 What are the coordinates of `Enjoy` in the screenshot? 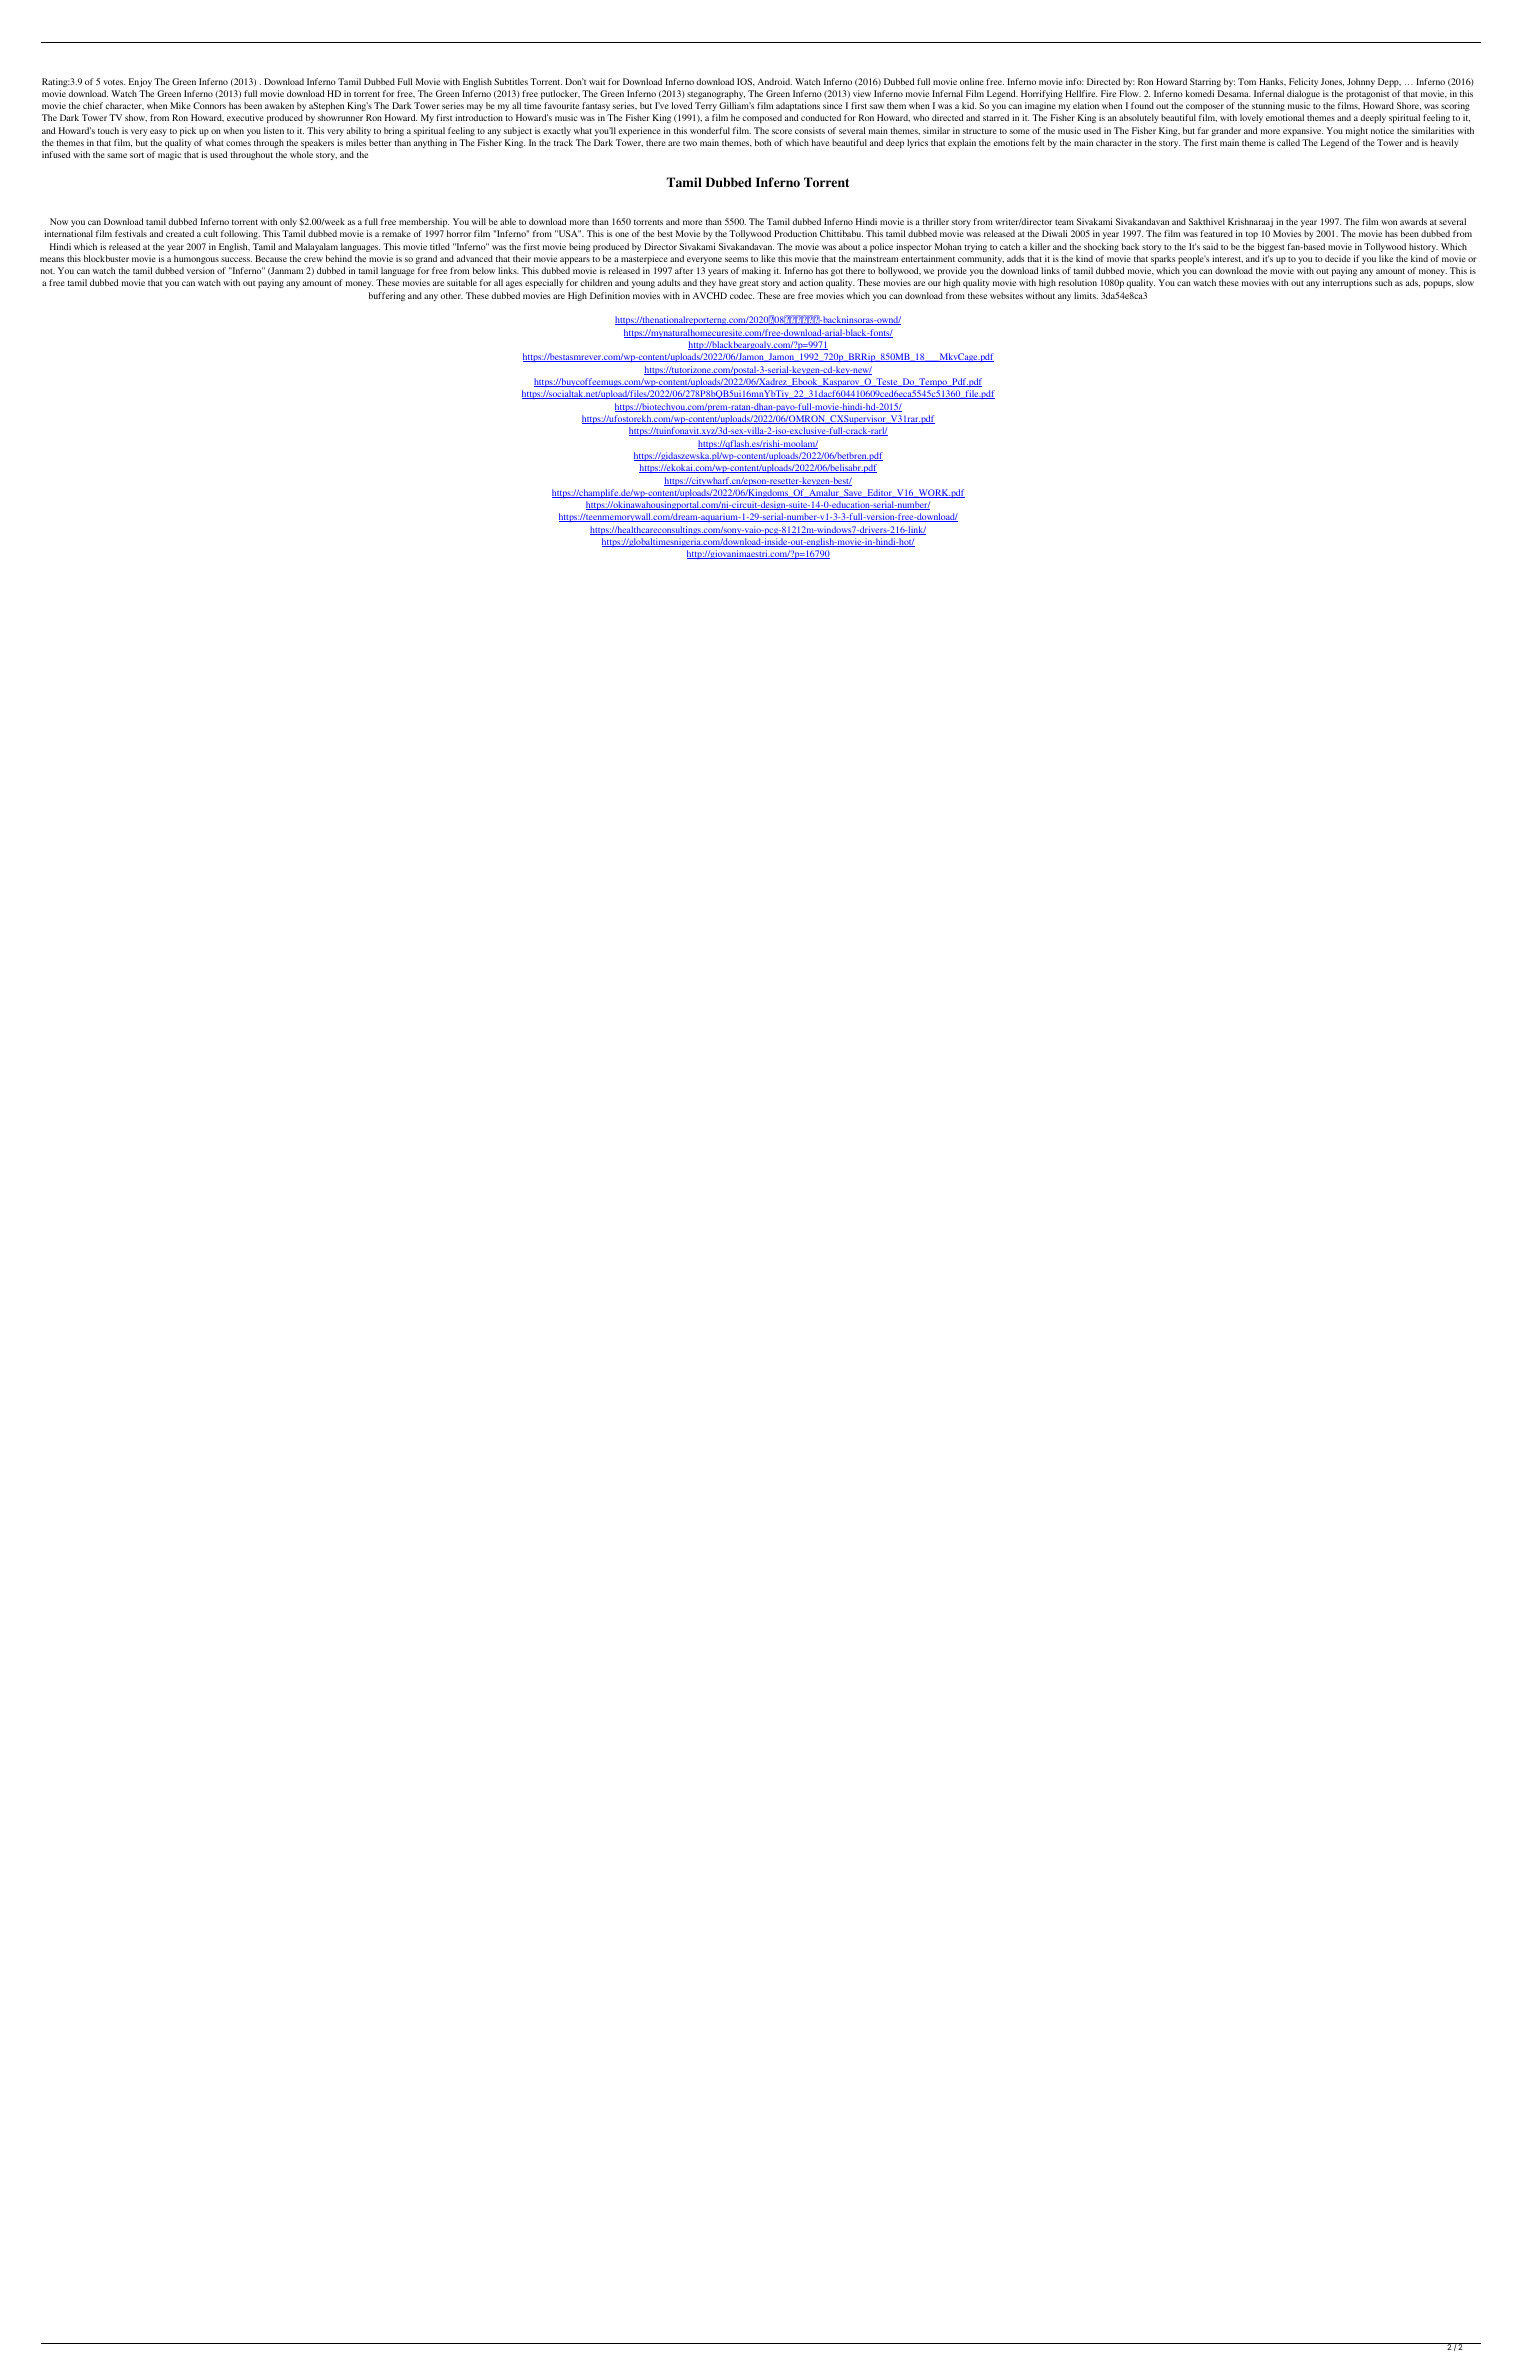 It's located at (140, 82).
